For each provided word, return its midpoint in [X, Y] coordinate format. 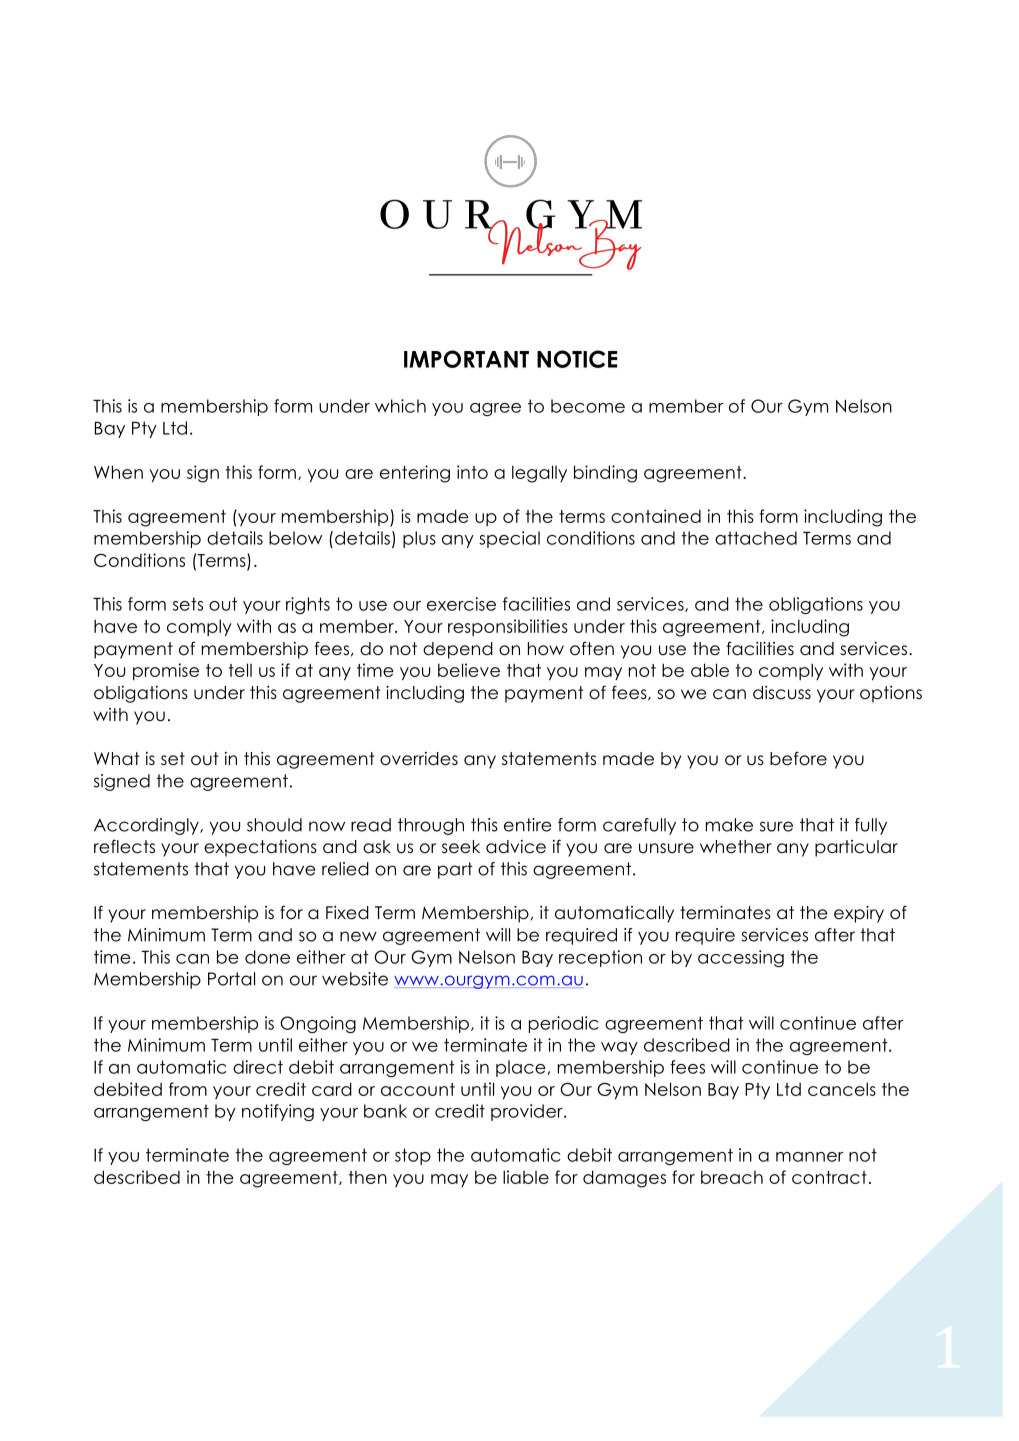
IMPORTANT [466, 359]
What [116, 759]
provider [528, 1112]
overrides [419, 759]
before [798, 759]
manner [809, 1157]
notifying [278, 1112]
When [118, 472]
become [588, 406]
